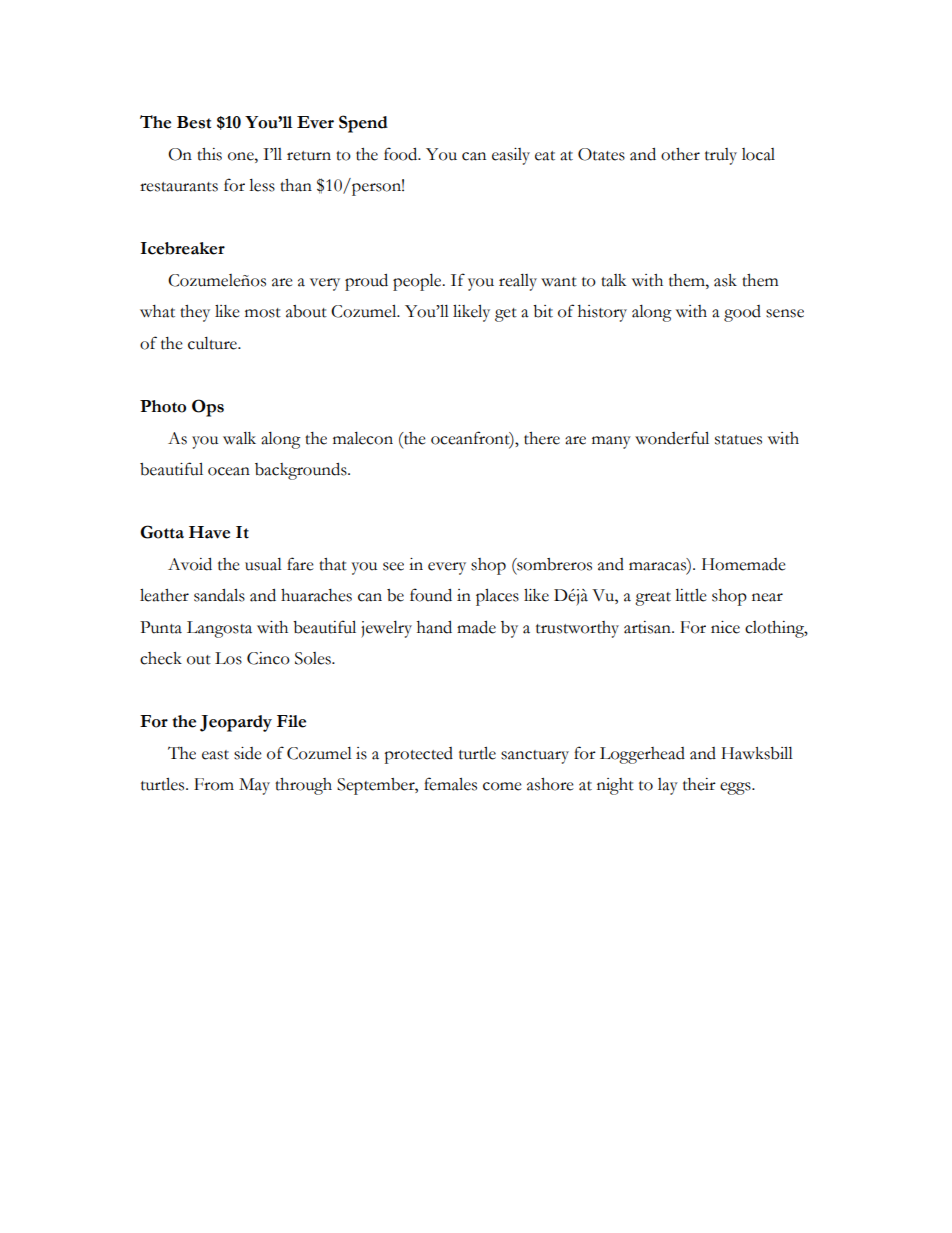 This screenshot has width=952, height=1233. What do you see at coordinates (263, 313) in the screenshot?
I see `most` at bounding box center [263, 313].
